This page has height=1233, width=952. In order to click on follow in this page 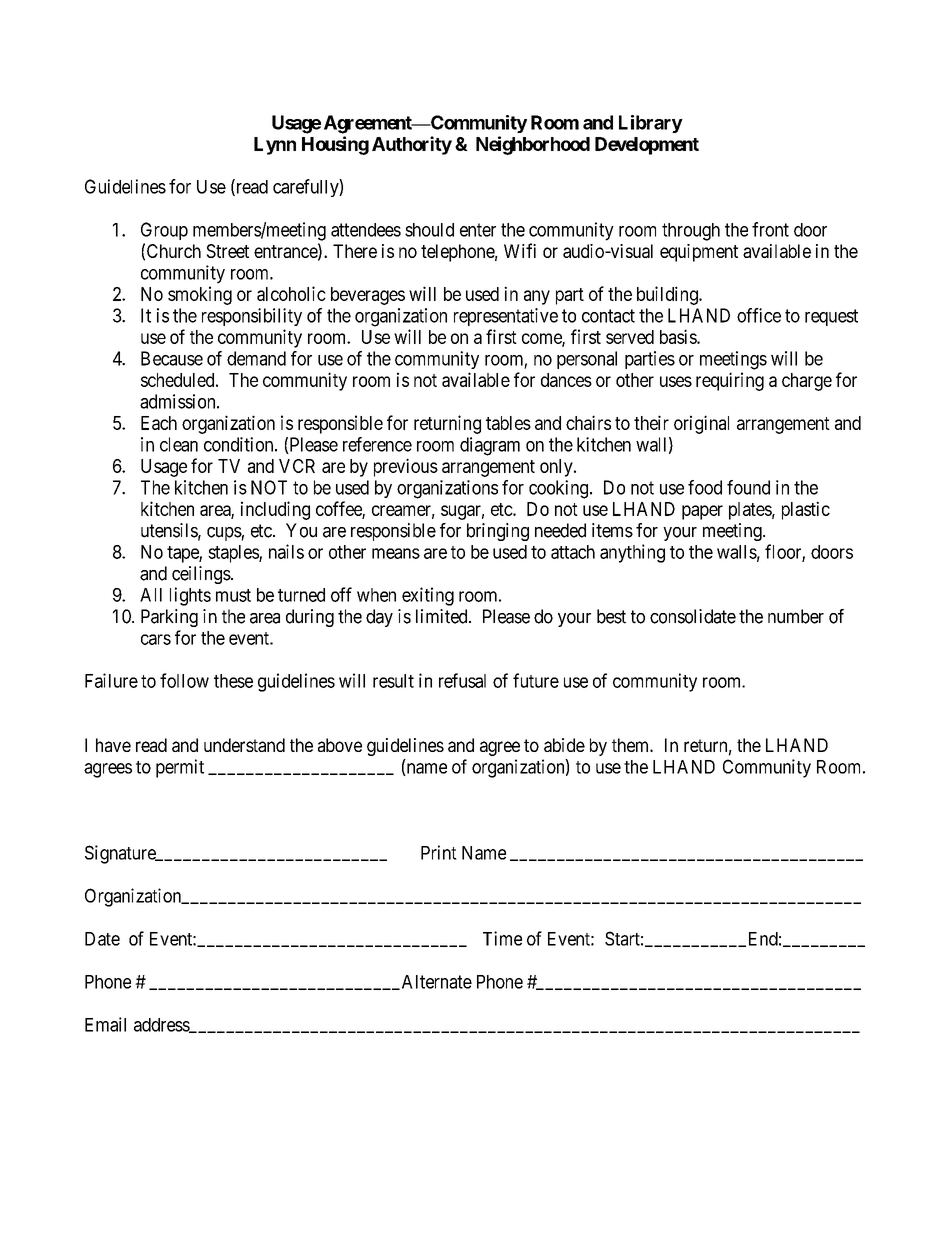, I will do `click(184, 680)`.
